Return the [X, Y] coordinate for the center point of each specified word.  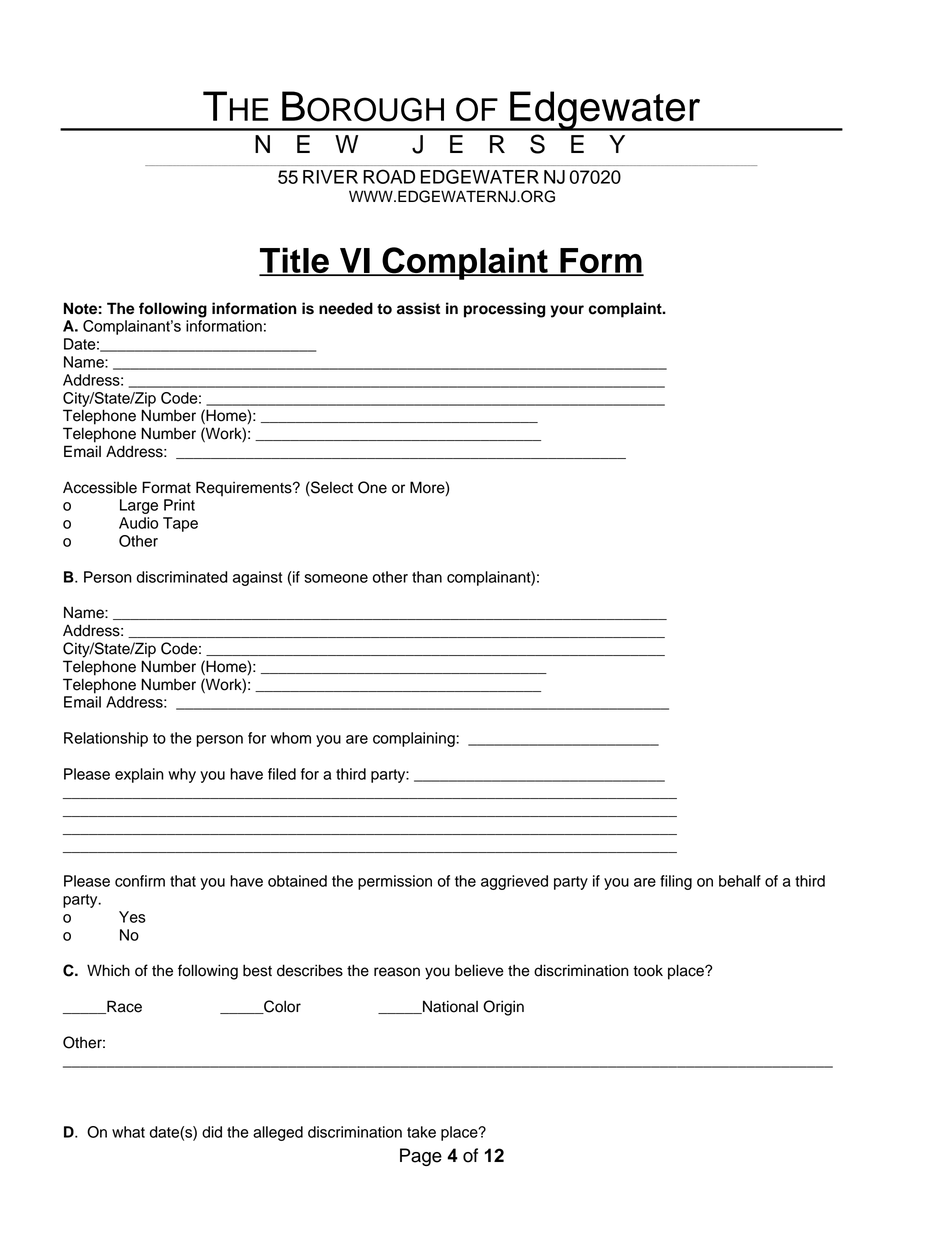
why [182, 775]
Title [295, 261]
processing [504, 310]
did [212, 1132]
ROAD [389, 176]
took [648, 971]
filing [676, 882]
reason [397, 972]
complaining [415, 739]
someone [336, 578]
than [427, 577]
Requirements [245, 489]
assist [418, 308]
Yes [132, 917]
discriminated [182, 577]
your [567, 311]
